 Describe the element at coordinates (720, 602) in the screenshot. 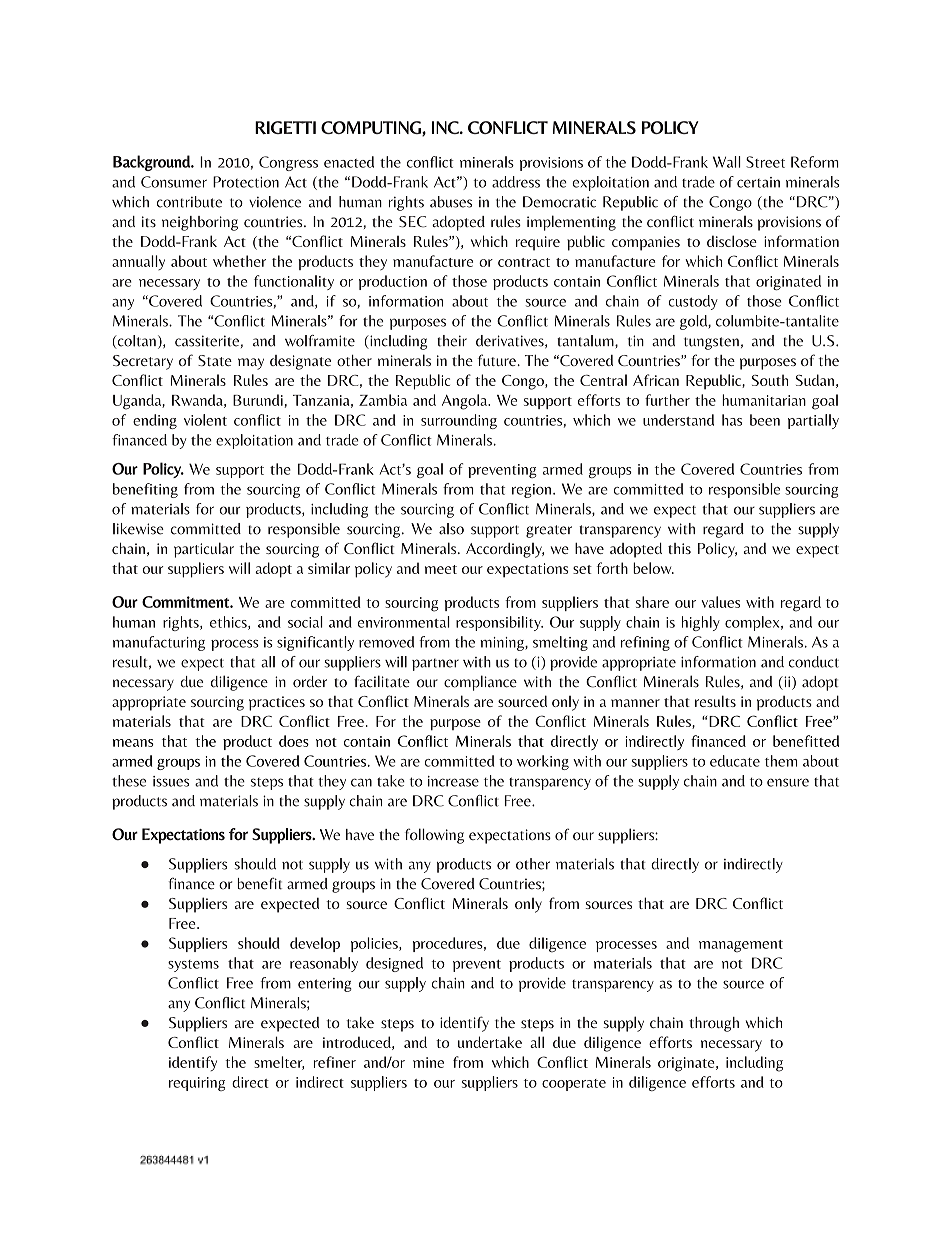

I see `values` at that location.
